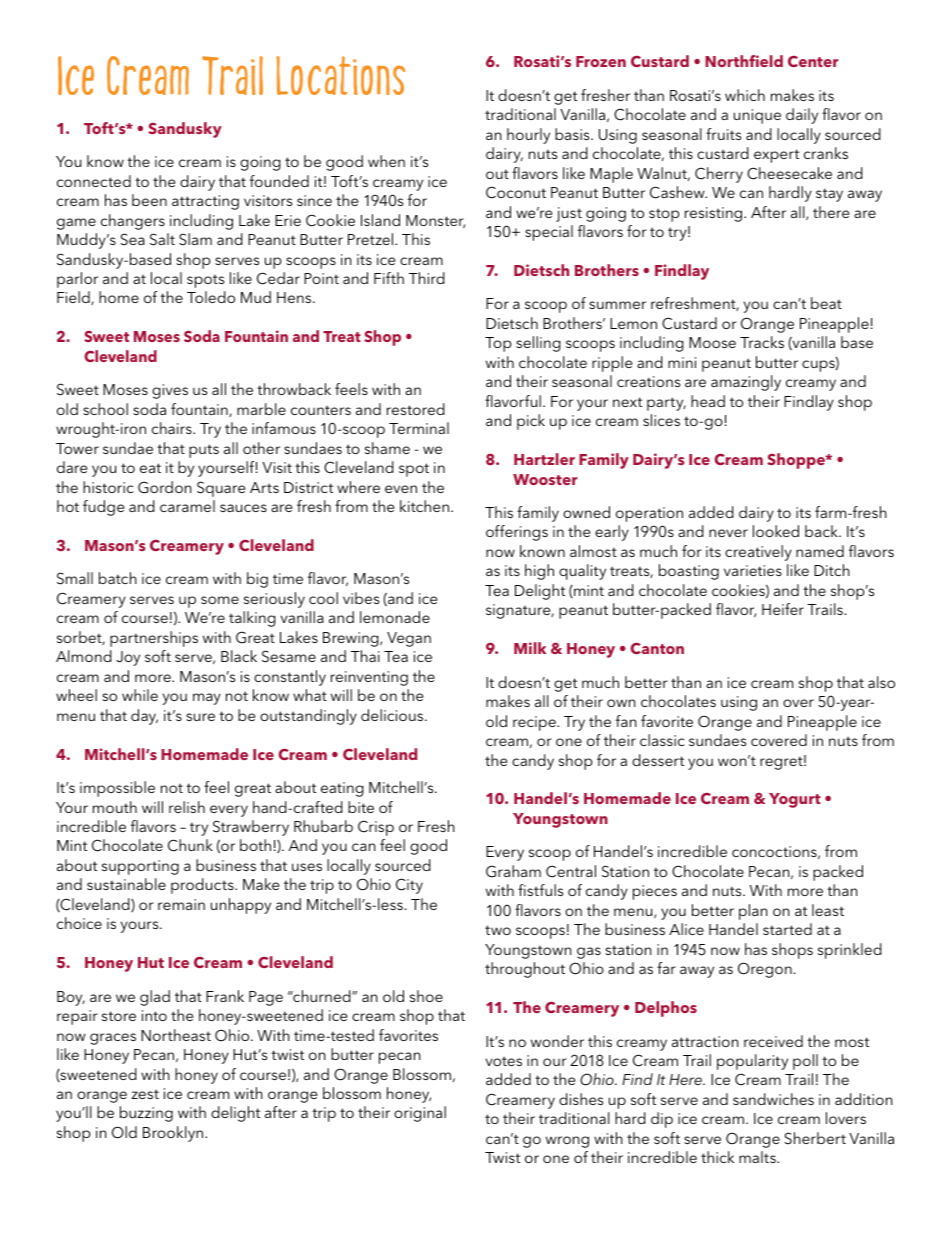 The height and width of the screenshot is (1233, 952). I want to click on Heifer, so click(783, 609).
